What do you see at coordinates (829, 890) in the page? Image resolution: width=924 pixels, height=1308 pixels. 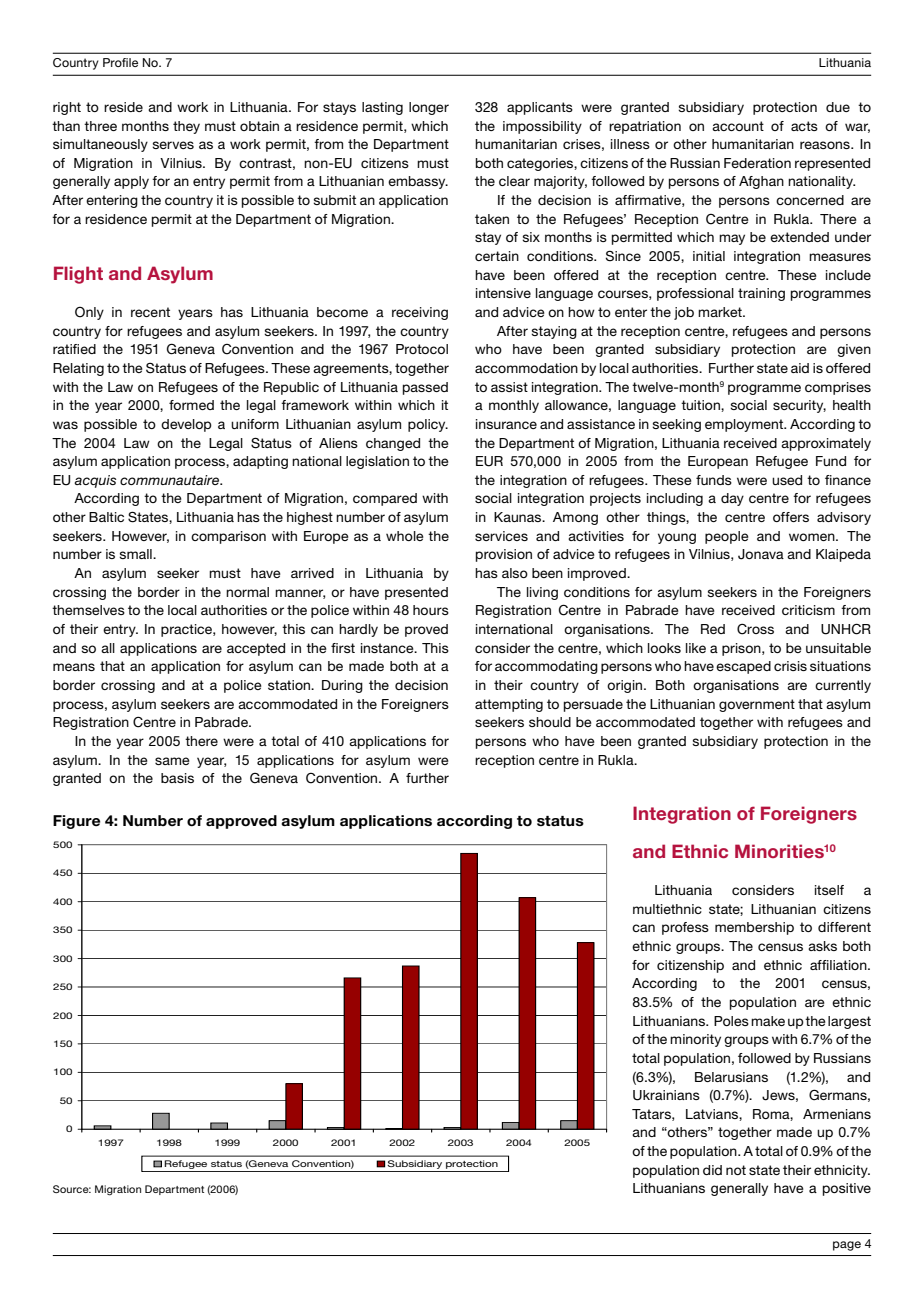 I see `itself` at bounding box center [829, 890].
